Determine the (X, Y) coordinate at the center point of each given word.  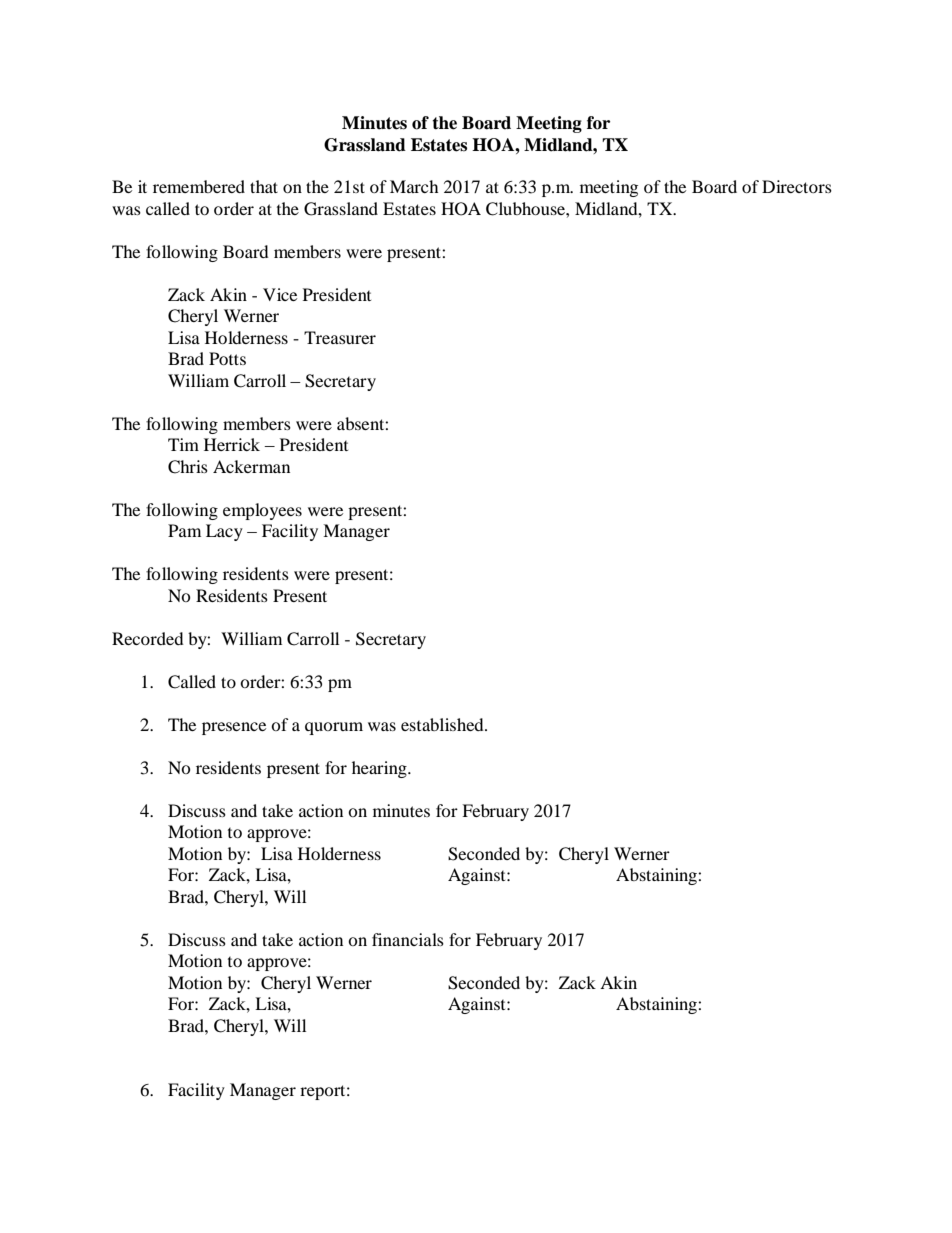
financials (408, 939)
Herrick (232, 444)
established (443, 724)
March (414, 186)
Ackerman (251, 466)
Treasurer (340, 337)
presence (234, 728)
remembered (199, 186)
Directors (797, 186)
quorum (334, 728)
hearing (380, 769)
